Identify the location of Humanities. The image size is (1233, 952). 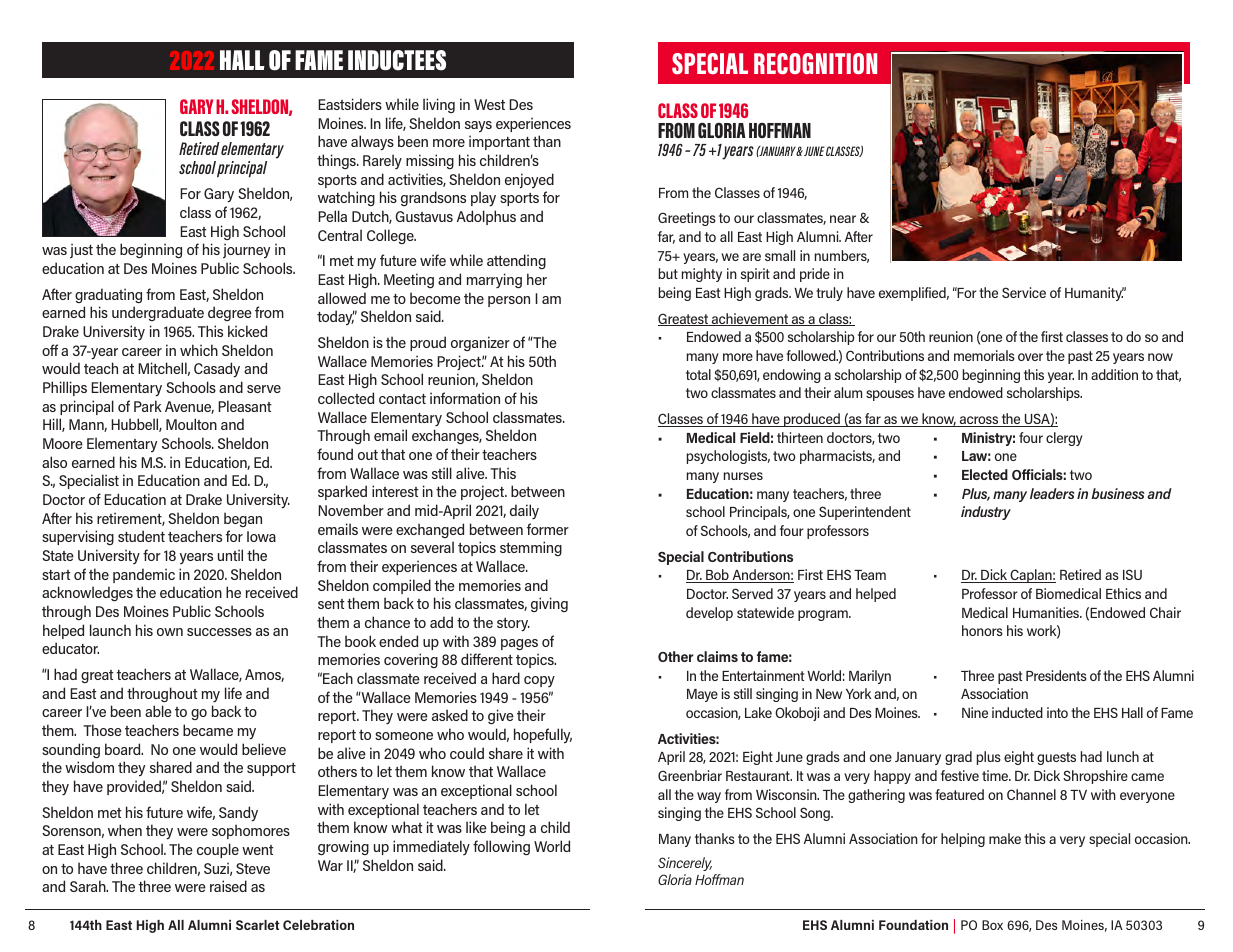
(1047, 612).
